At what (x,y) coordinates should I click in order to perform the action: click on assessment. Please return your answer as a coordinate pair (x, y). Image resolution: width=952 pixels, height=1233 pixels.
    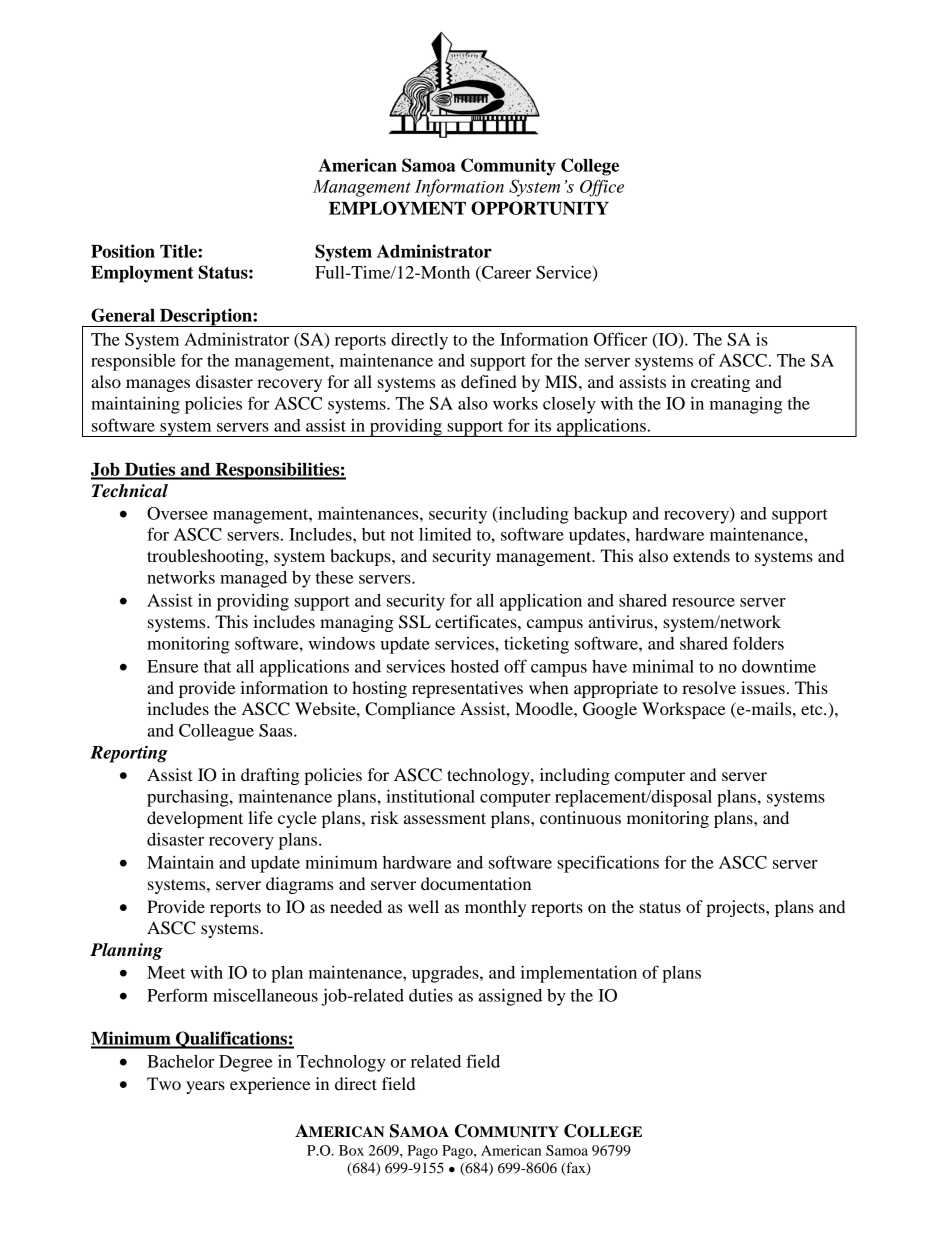
    Looking at the image, I should click on (445, 818).
